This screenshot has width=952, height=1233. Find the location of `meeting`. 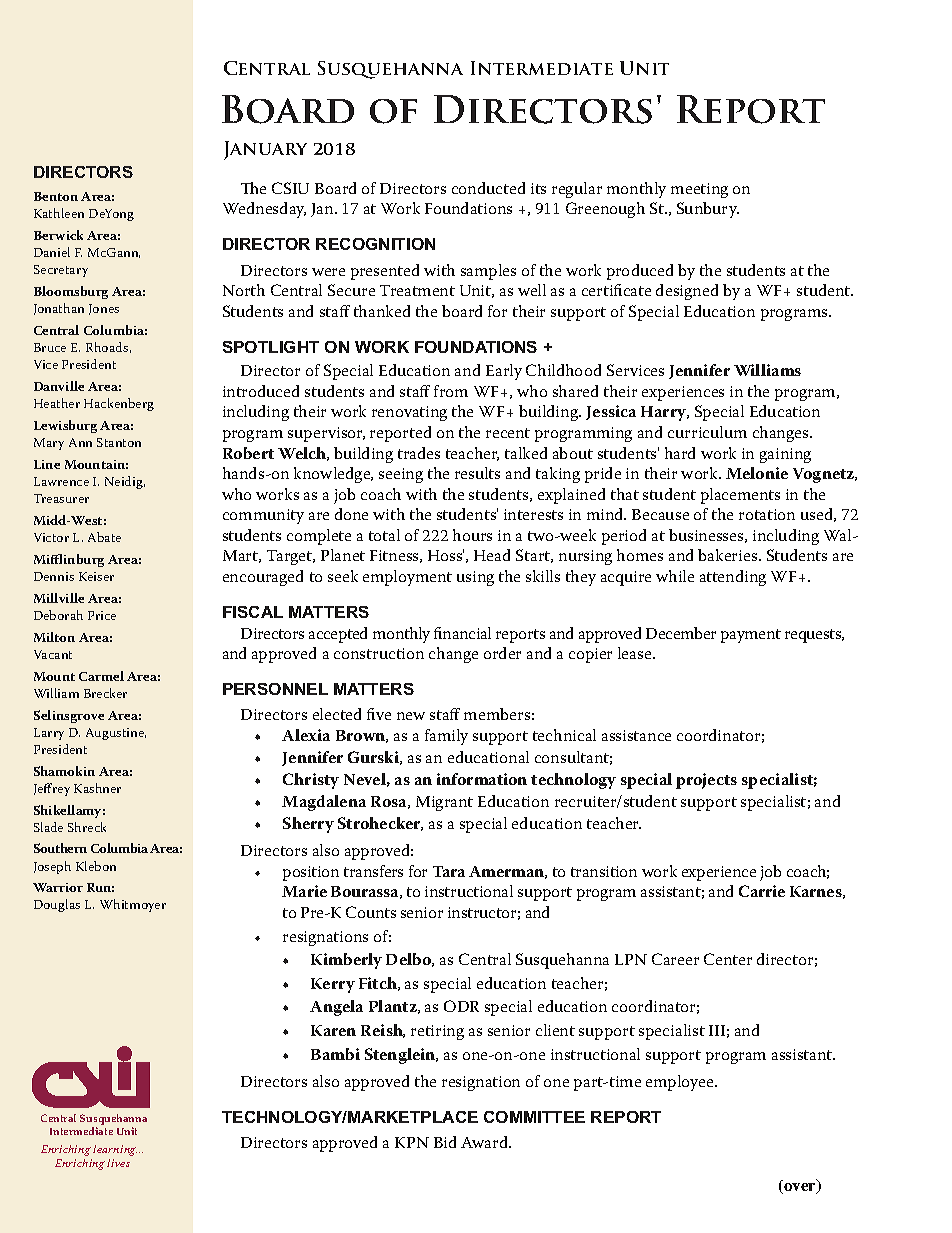

meeting is located at coordinates (699, 190).
